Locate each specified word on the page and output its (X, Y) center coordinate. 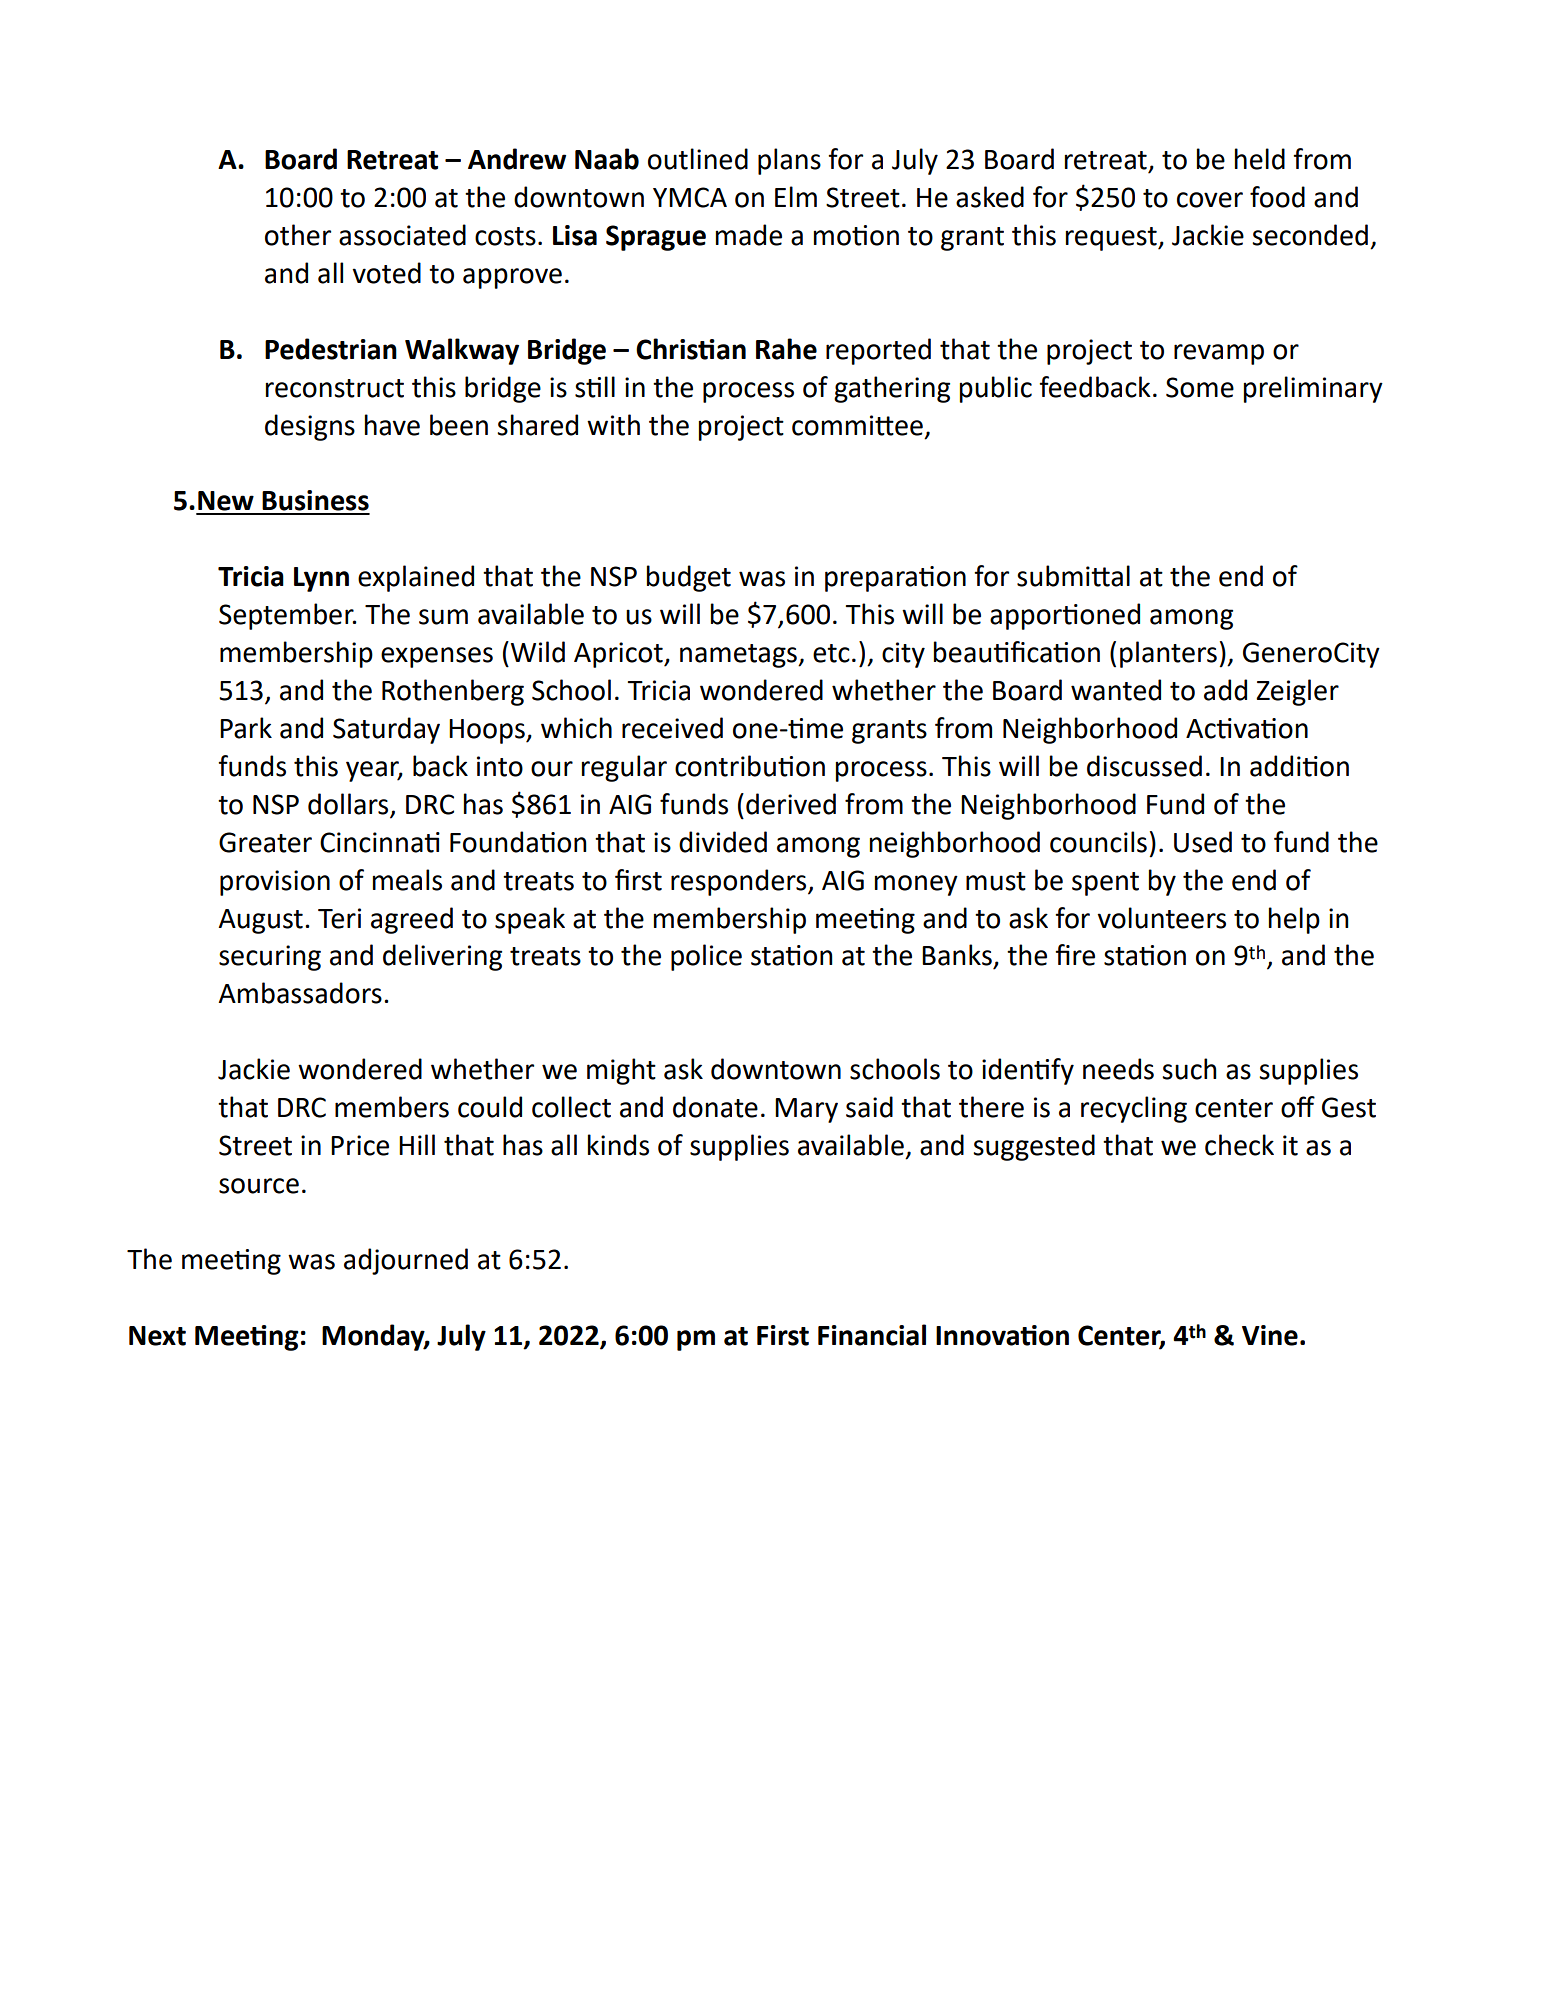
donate (715, 1107)
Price (360, 1145)
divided (723, 842)
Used (1203, 842)
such (1189, 1069)
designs (310, 427)
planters (1168, 654)
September (287, 616)
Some (1200, 387)
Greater (265, 842)
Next (157, 1336)
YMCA (690, 197)
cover (1210, 200)
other (298, 235)
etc (831, 653)
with (613, 425)
